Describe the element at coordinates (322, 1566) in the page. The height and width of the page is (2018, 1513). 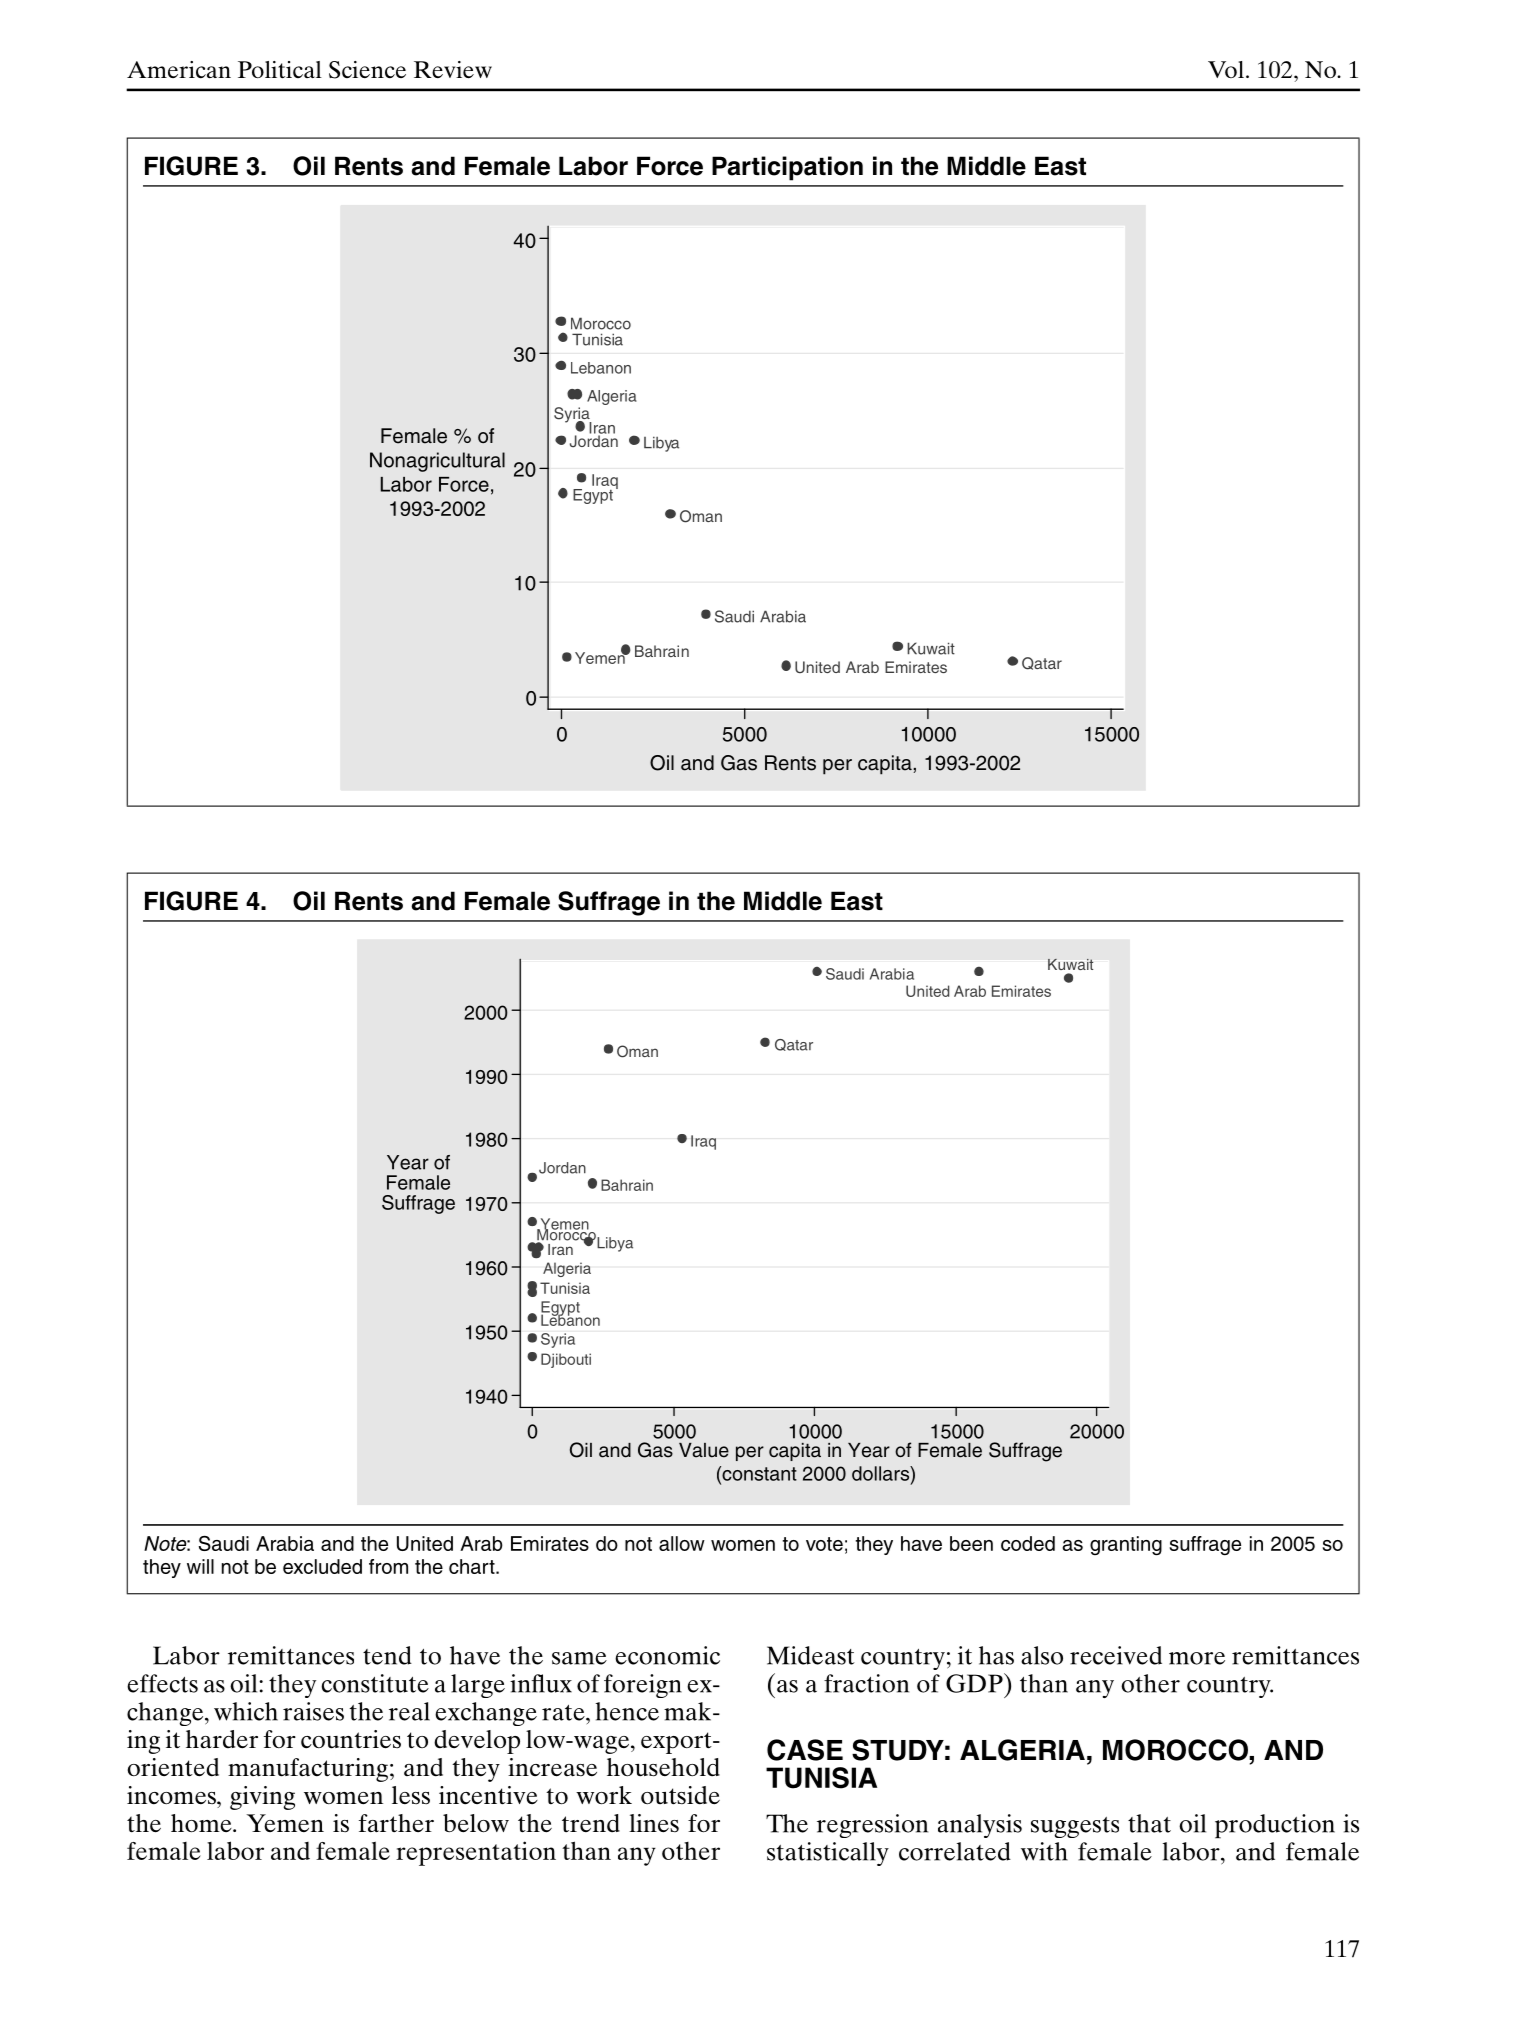
I see `excluded` at that location.
